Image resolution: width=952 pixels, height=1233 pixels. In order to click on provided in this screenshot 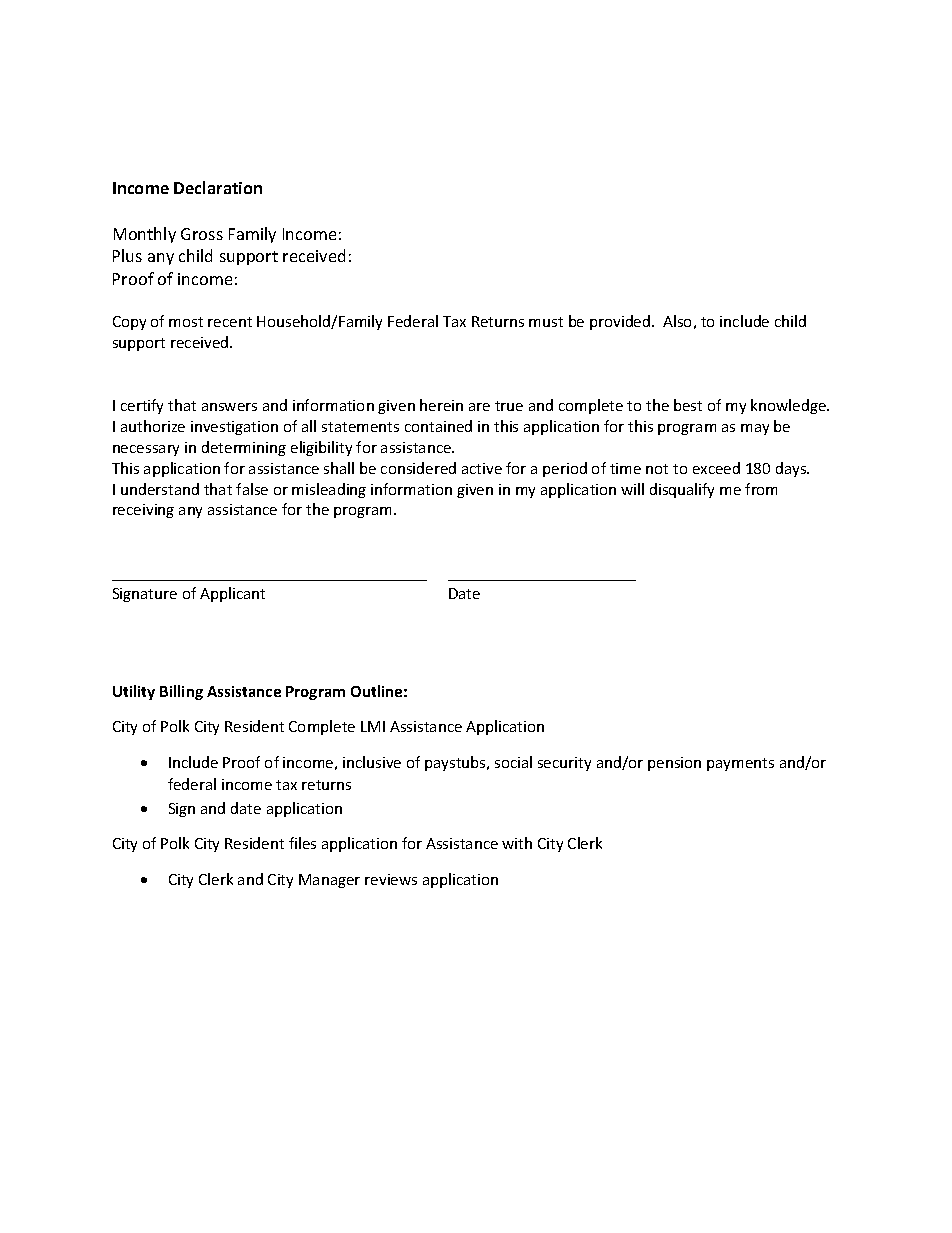, I will do `click(621, 322)`.
